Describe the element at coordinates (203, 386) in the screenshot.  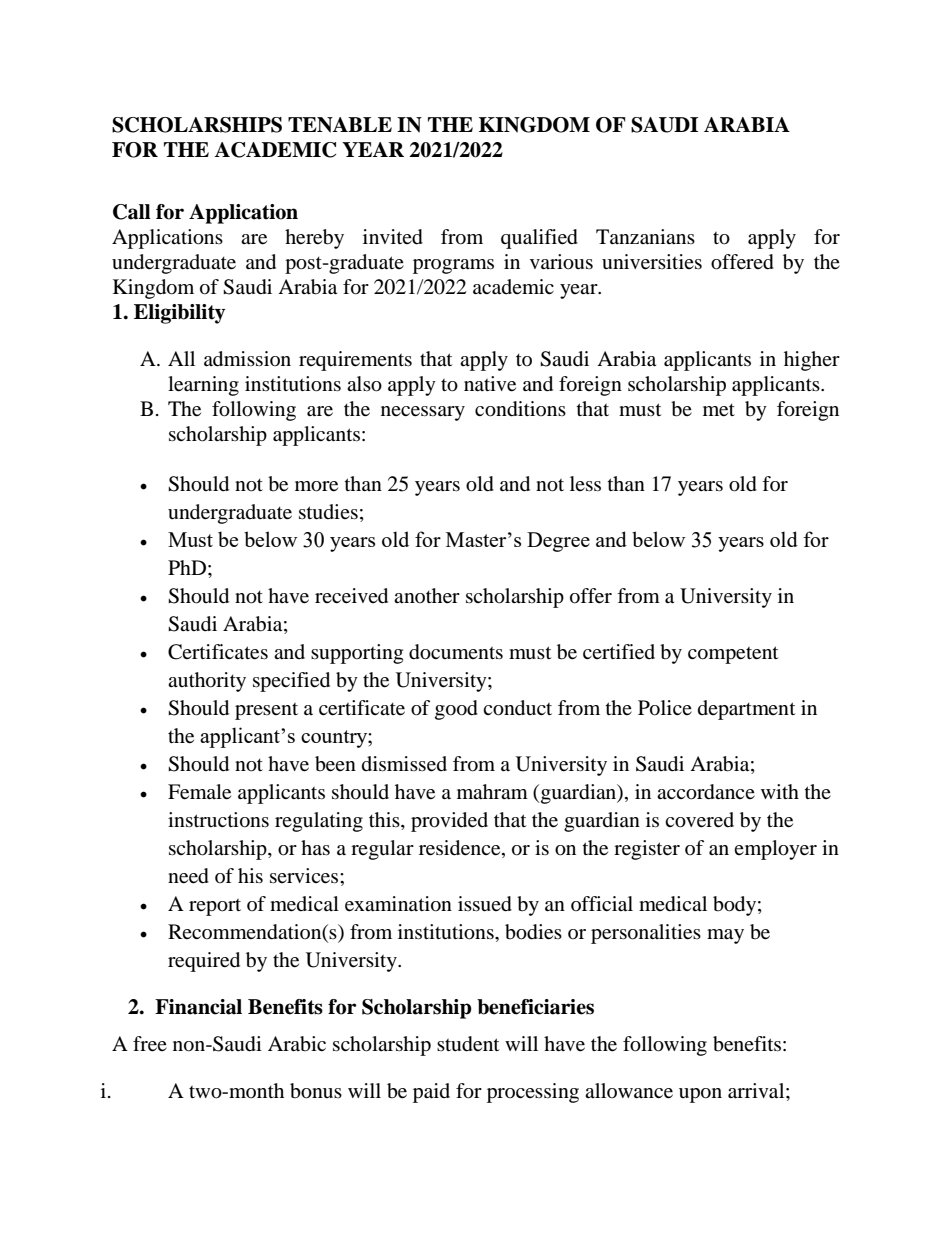
I see `learning` at that location.
